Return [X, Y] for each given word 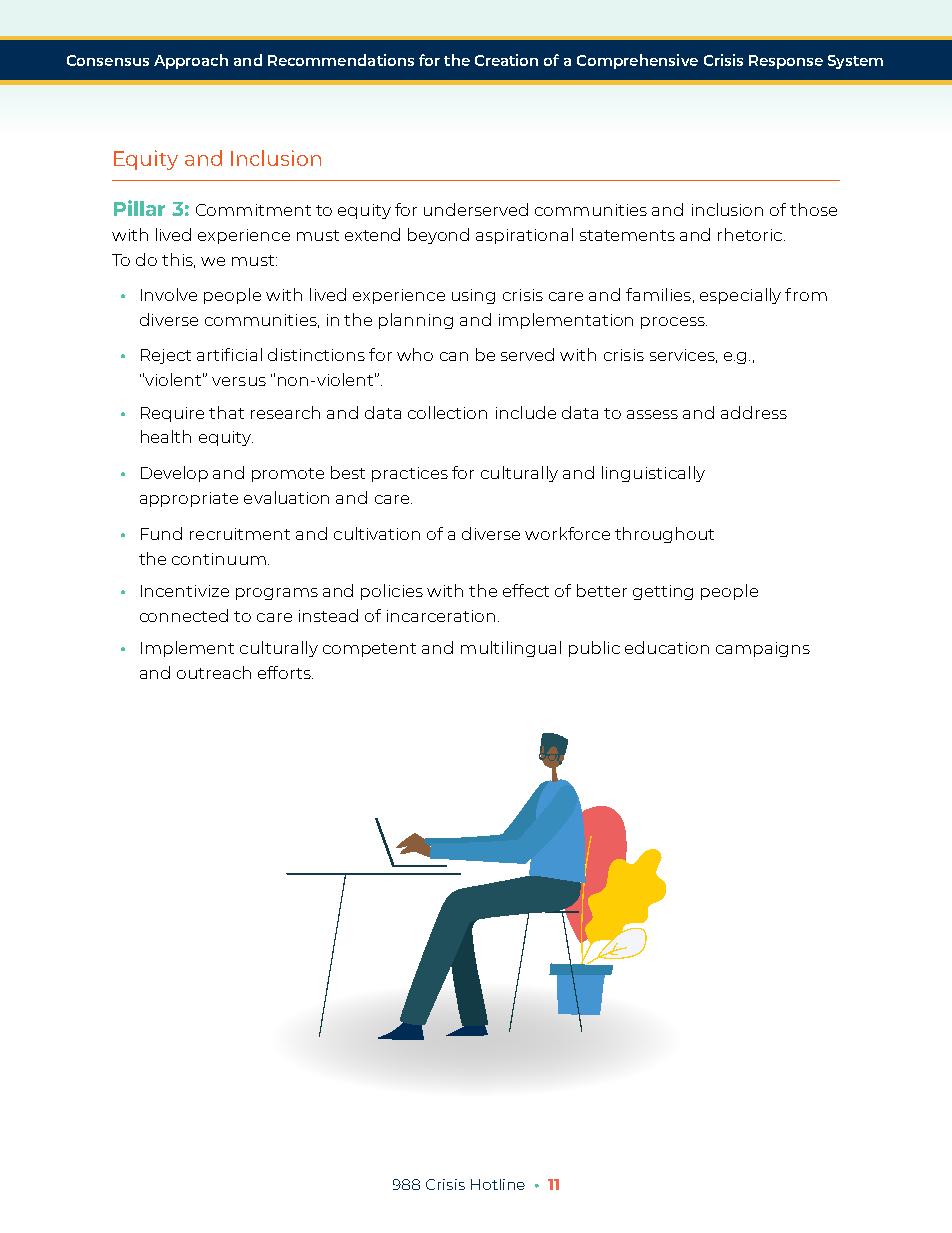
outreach [214, 672]
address [754, 412]
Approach [191, 61]
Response [786, 62]
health [166, 436]
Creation [506, 60]
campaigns [763, 649]
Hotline [498, 1184]
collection [447, 412]
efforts [285, 672]
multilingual [511, 649]
